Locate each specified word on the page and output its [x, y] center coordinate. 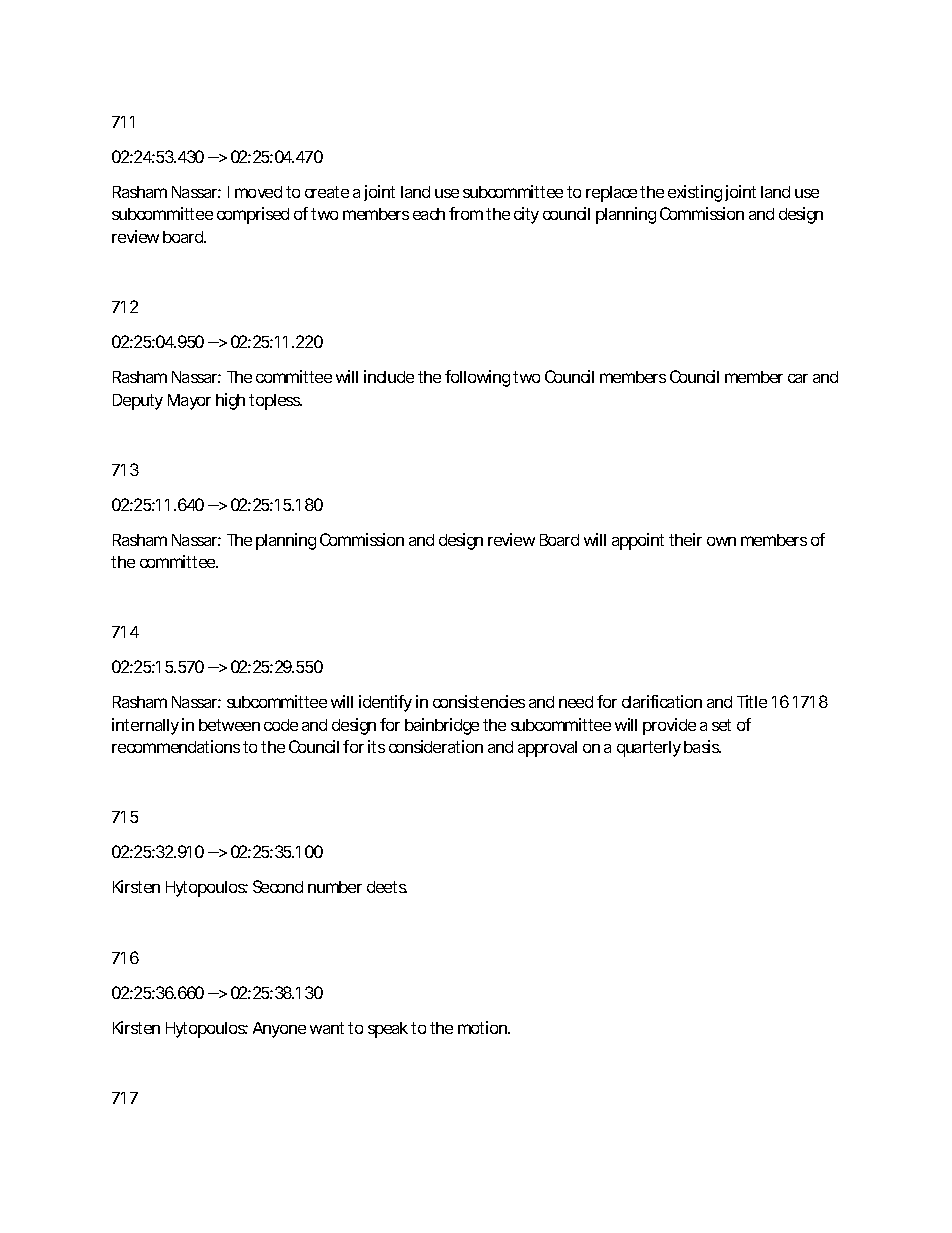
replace [613, 194]
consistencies [479, 701]
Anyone [279, 1030]
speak [390, 1030]
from [468, 213]
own [721, 541]
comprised [253, 215]
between [229, 725]
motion [484, 1027]
